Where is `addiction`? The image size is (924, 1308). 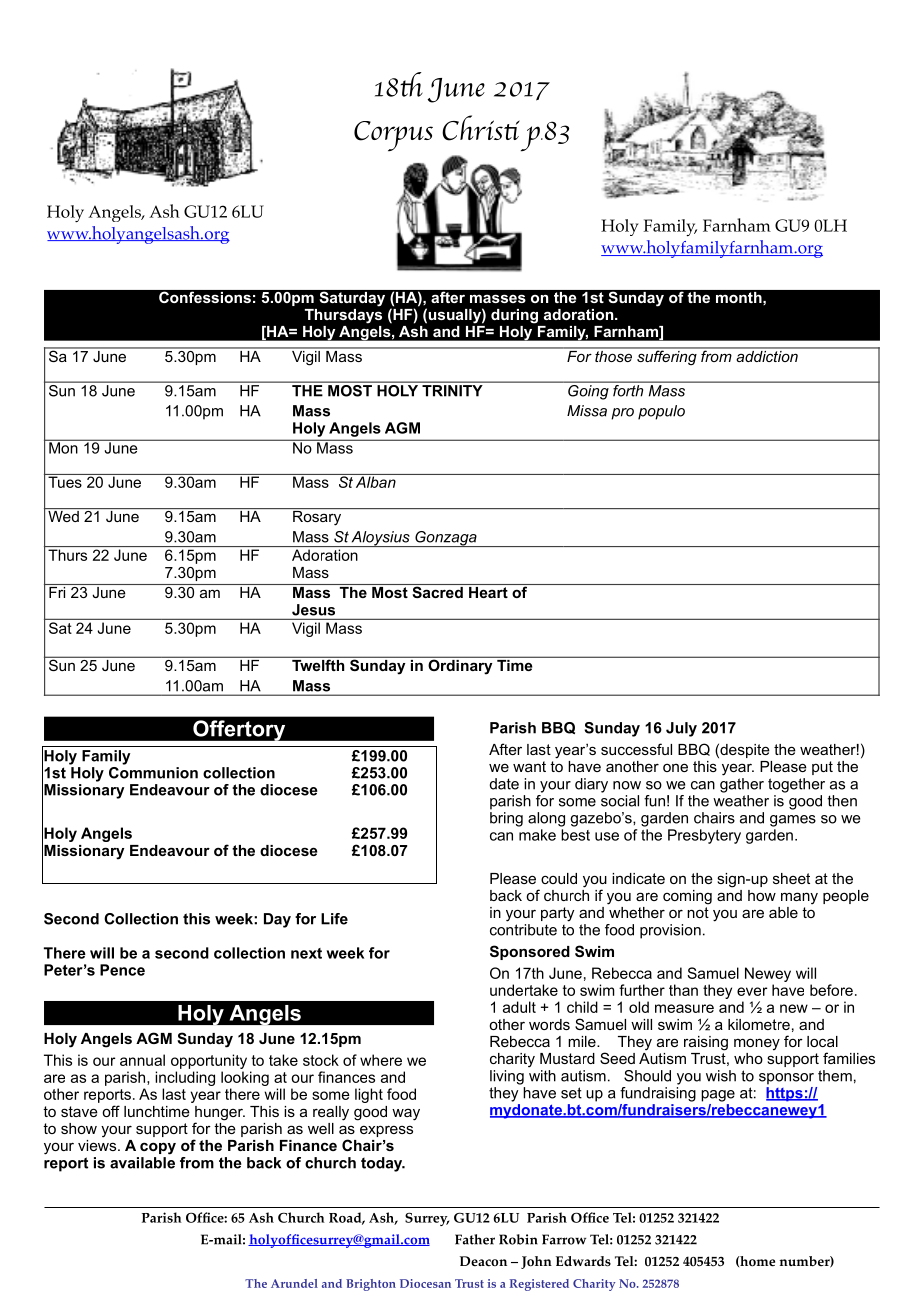 addiction is located at coordinates (767, 355).
